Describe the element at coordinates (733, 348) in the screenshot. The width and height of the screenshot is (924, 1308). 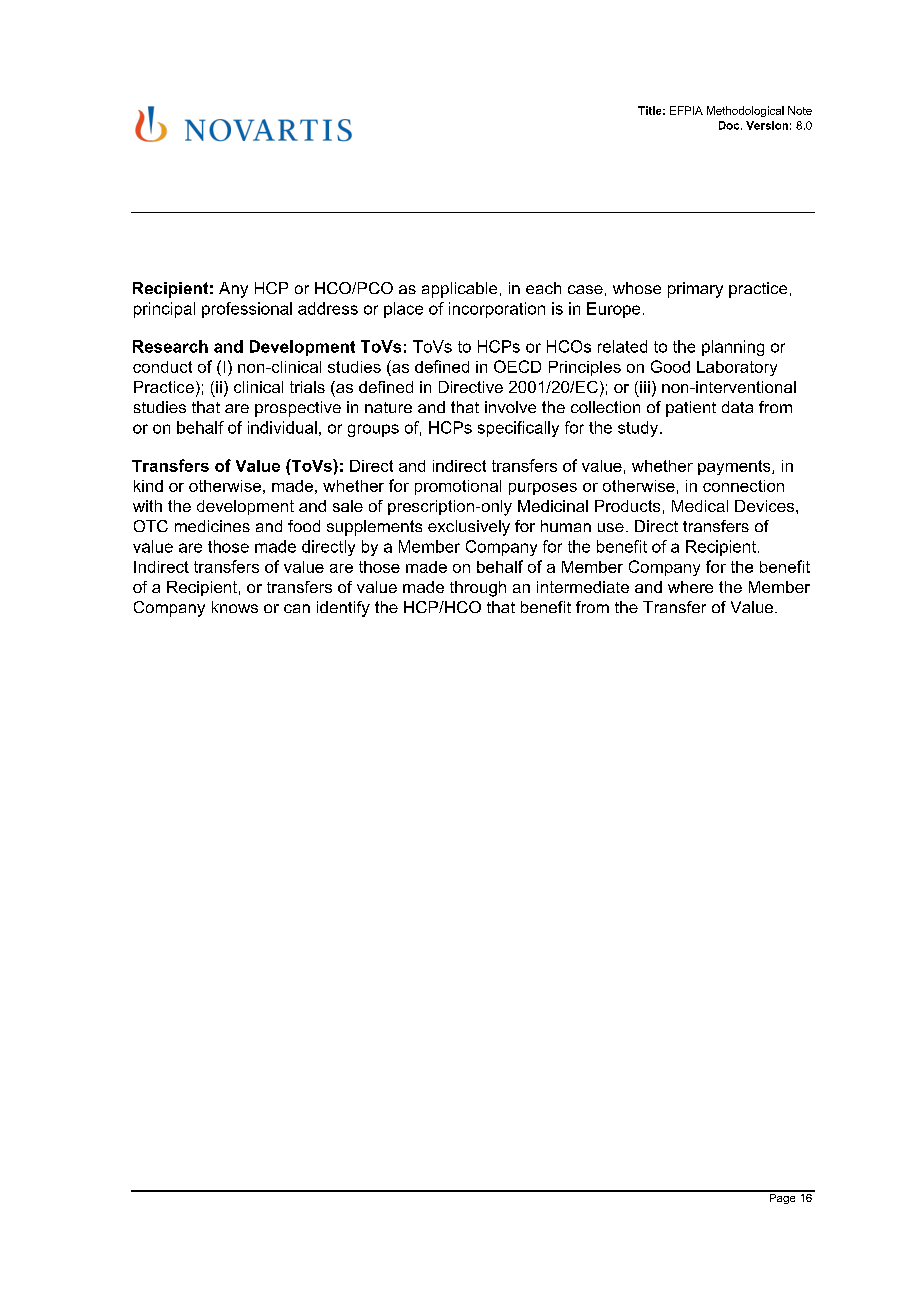
I see `planning` at that location.
